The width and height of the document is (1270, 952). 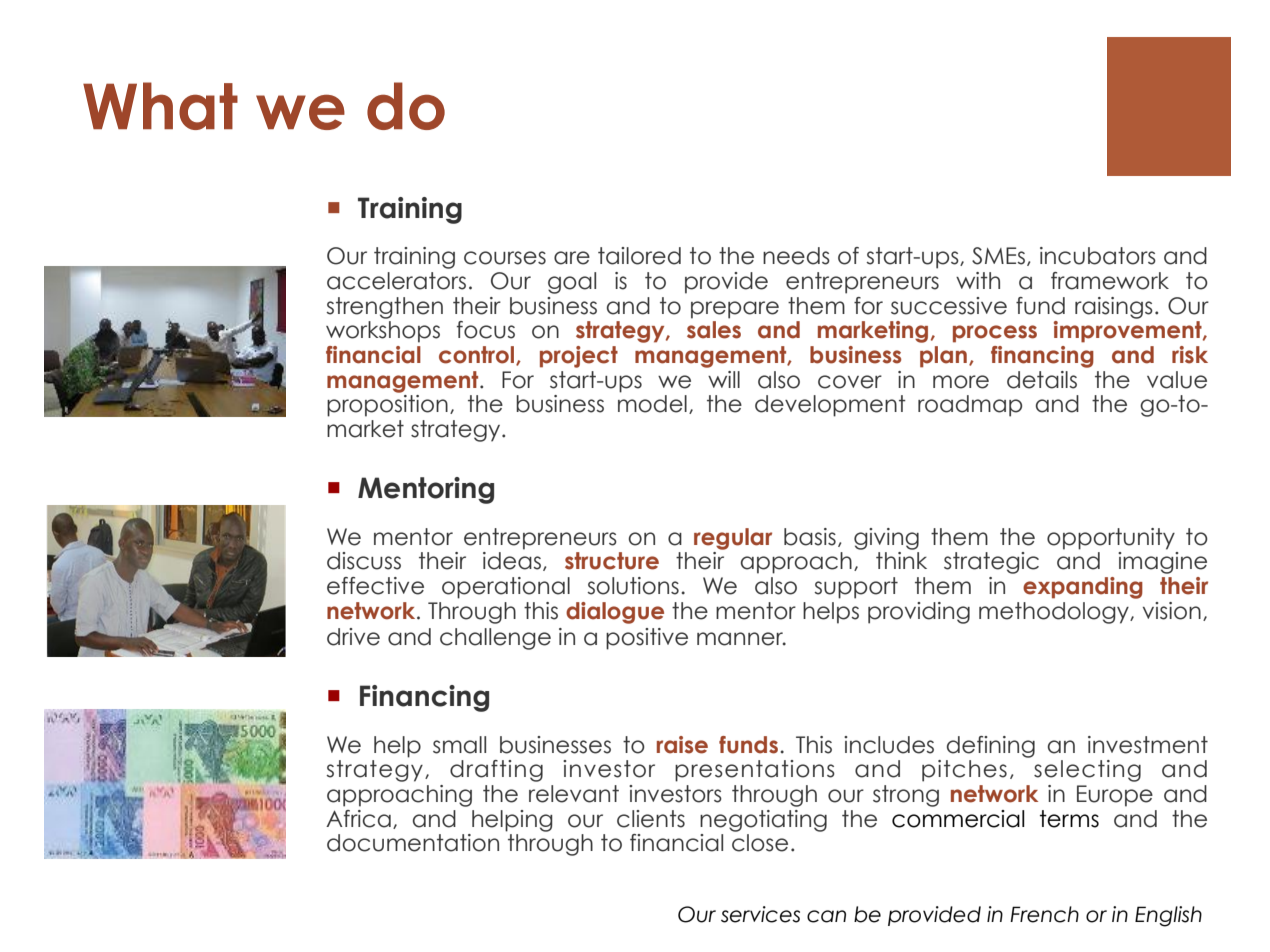 What do you see at coordinates (760, 914) in the document?
I see `services` at bounding box center [760, 914].
